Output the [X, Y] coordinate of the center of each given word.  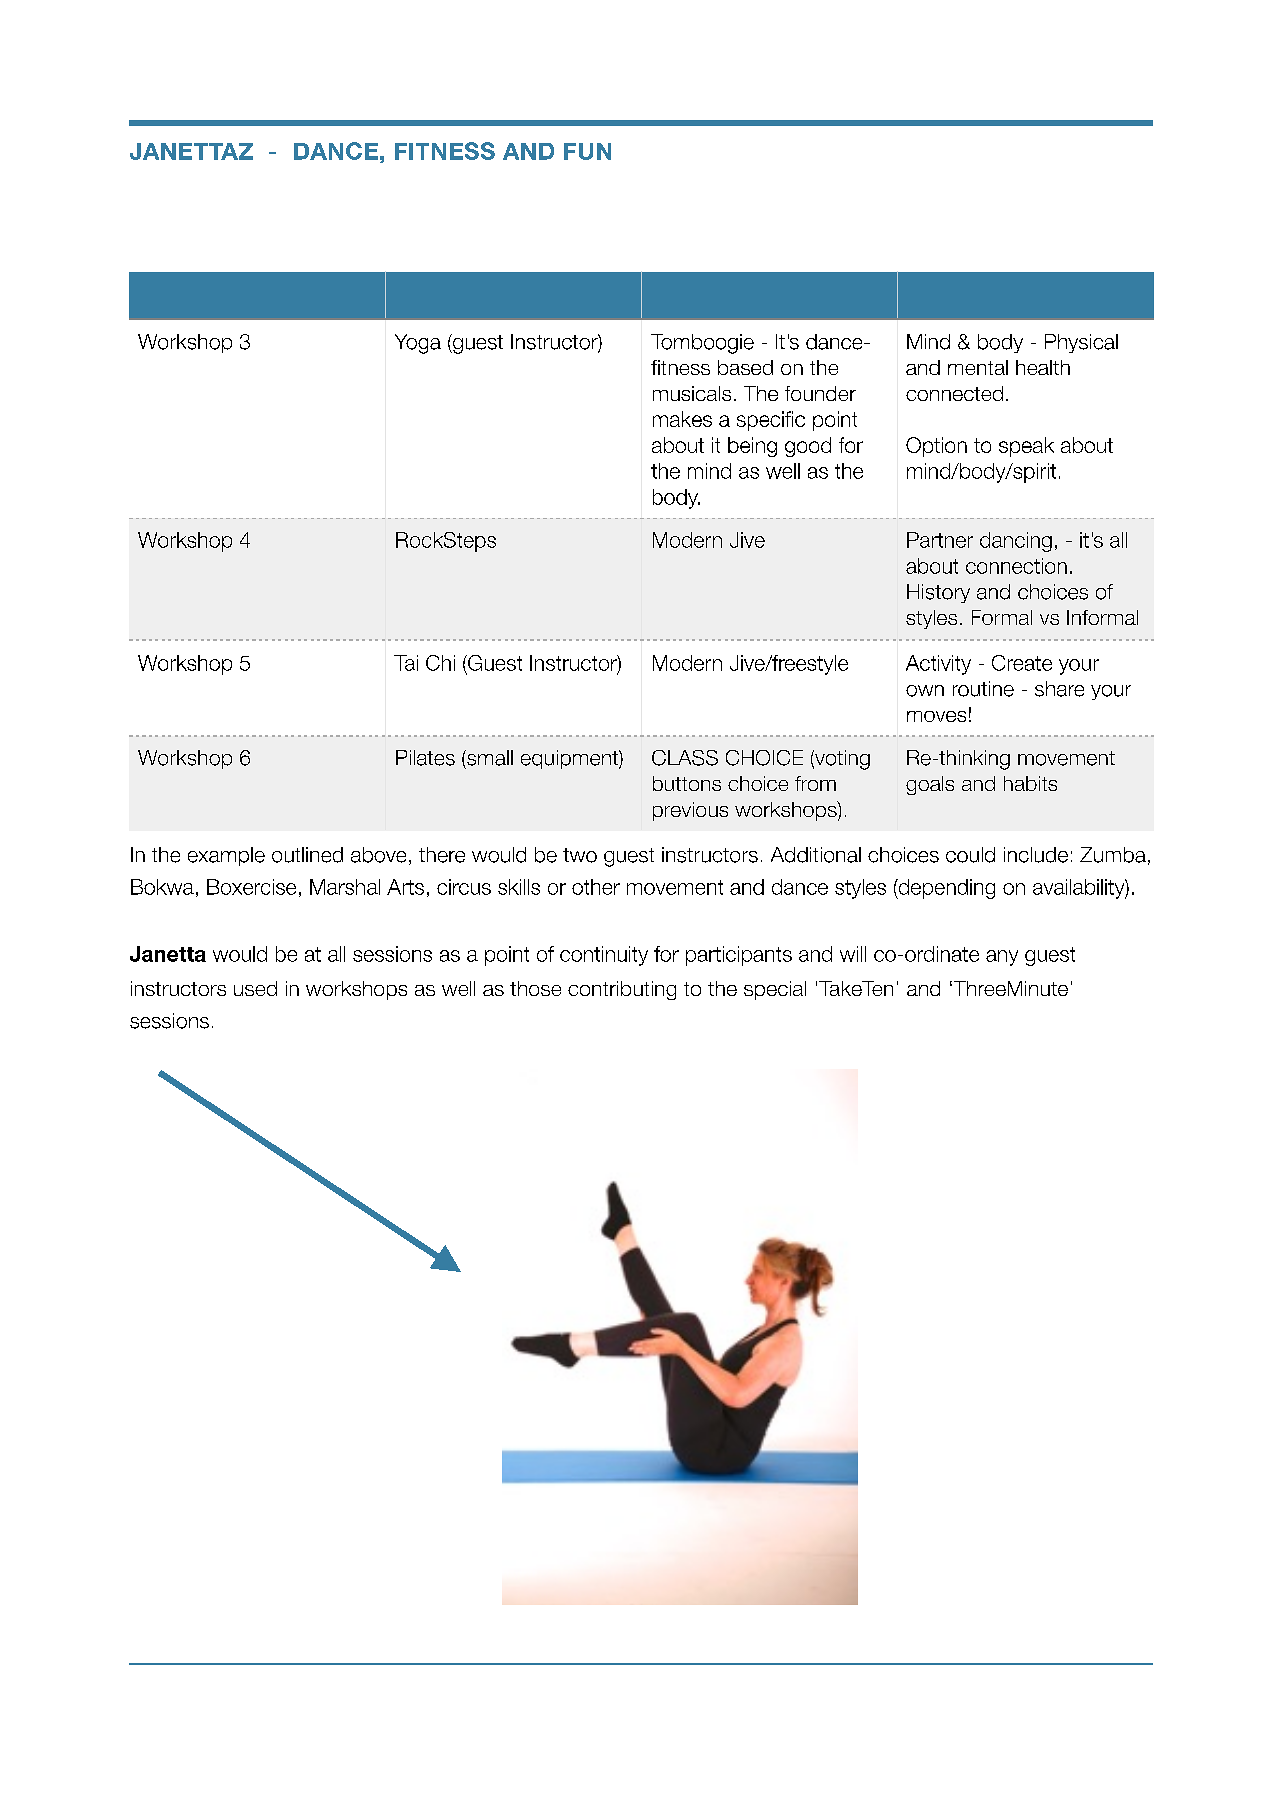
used [255, 988]
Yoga [418, 344]
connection [1016, 566]
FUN [587, 151]
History [938, 593]
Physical [1081, 343]
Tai [406, 663]
